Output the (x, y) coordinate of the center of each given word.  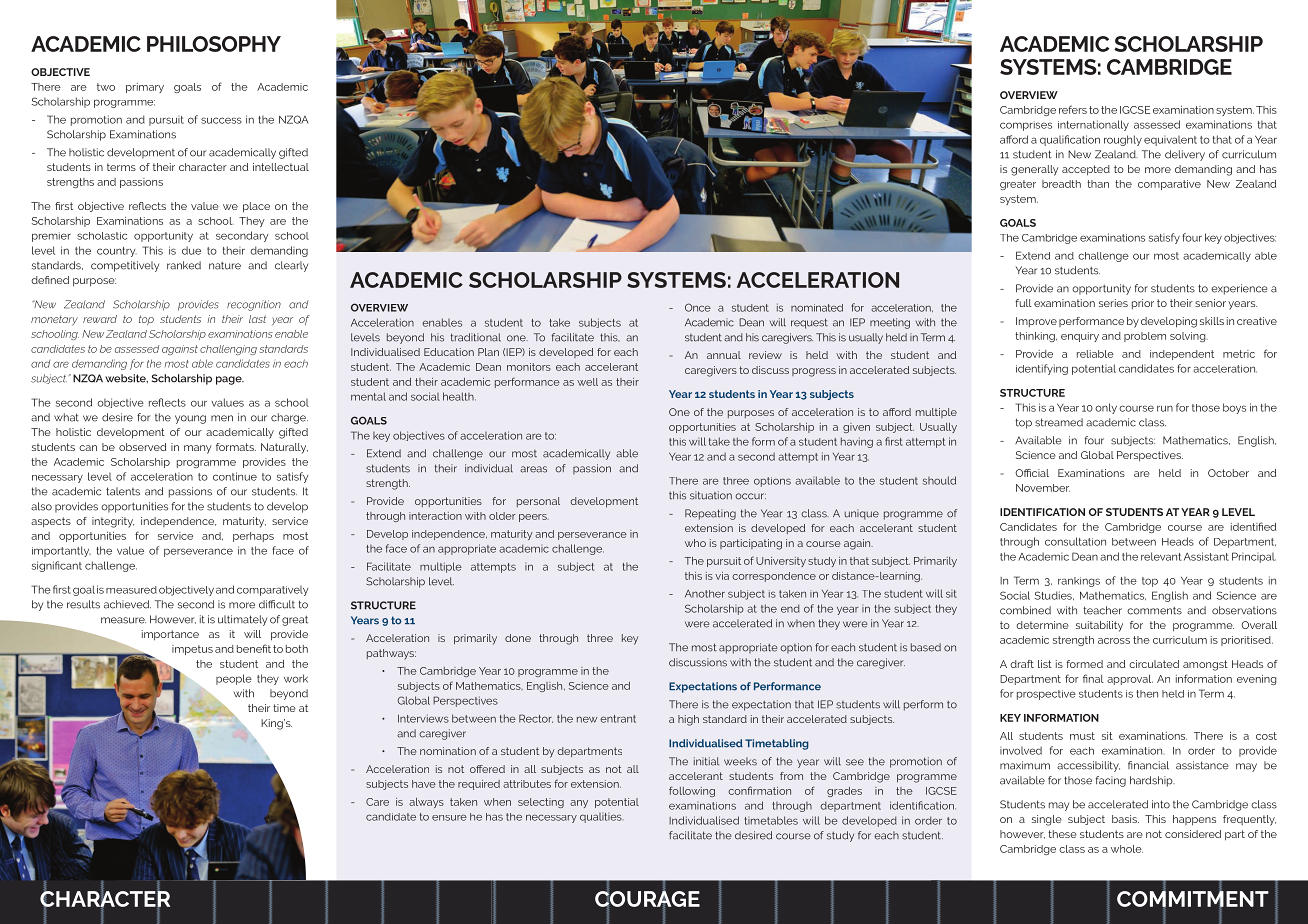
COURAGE (647, 899)
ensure (449, 817)
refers (1073, 109)
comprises (1026, 126)
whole (1127, 849)
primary (145, 88)
